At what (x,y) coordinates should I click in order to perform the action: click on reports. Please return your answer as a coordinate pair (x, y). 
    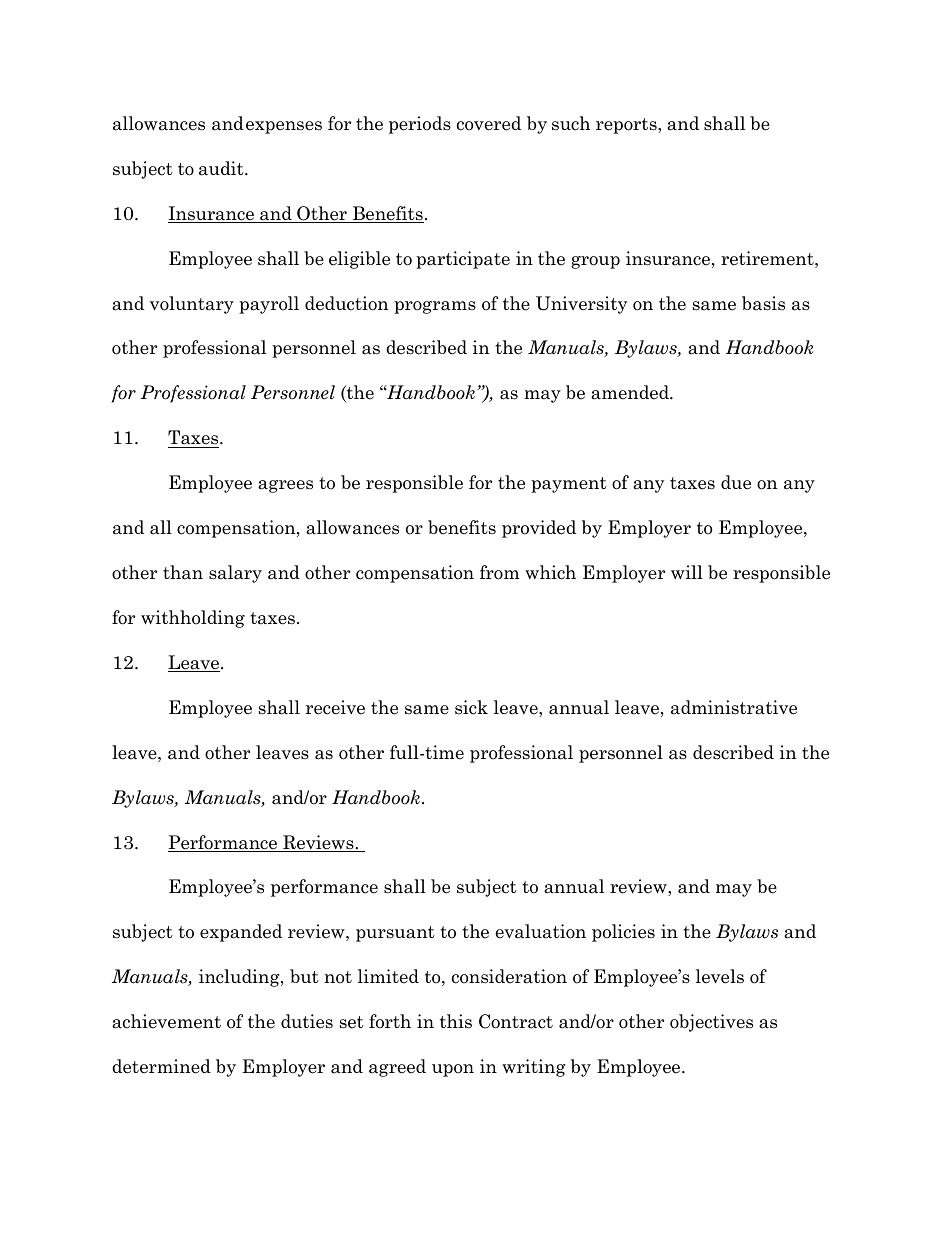
    Looking at the image, I should click on (627, 126).
